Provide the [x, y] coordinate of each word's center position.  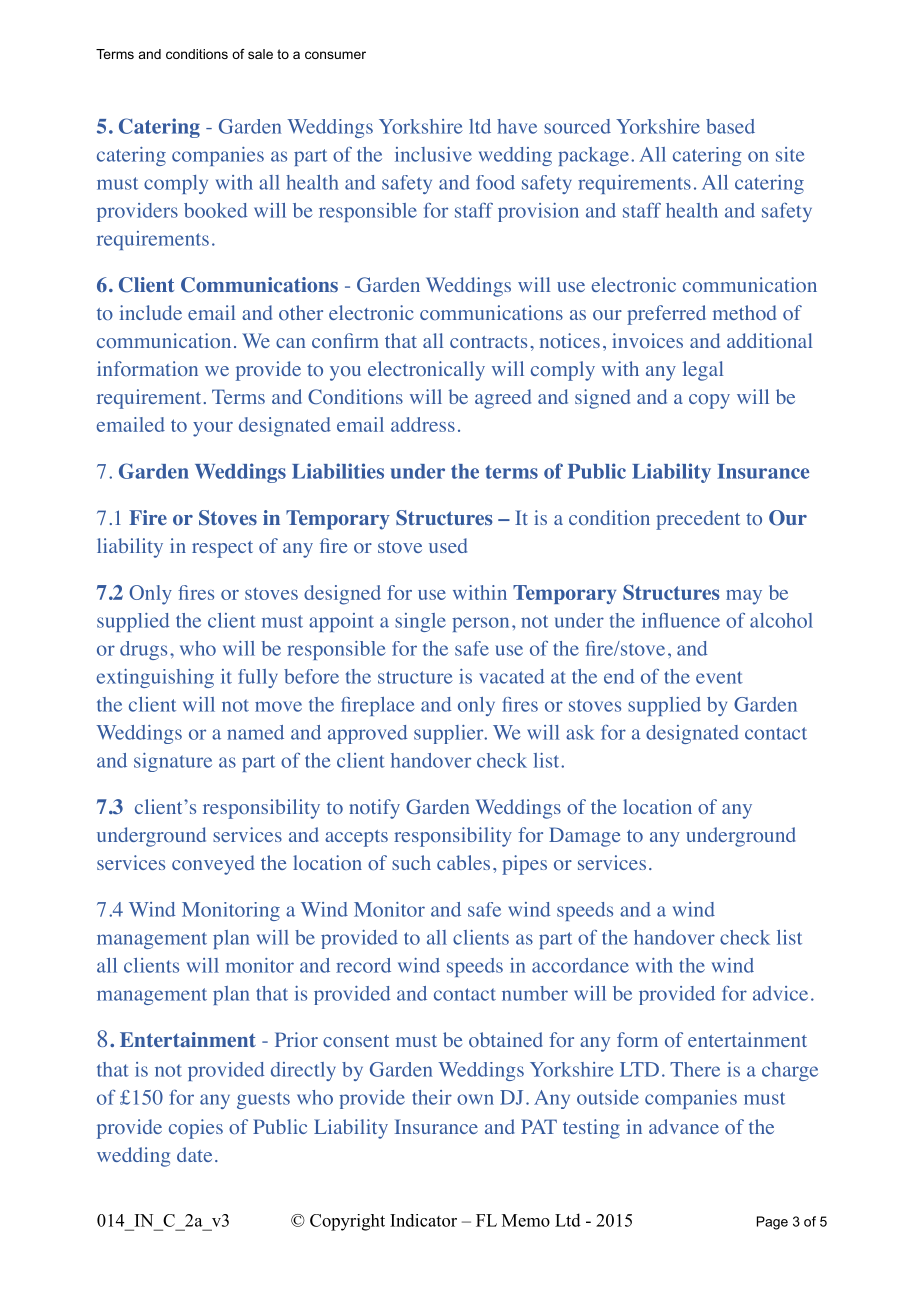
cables [463, 862]
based [730, 126]
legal [703, 371]
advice [780, 993]
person [480, 624]
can [290, 343]
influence [681, 620]
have [517, 126]
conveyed [213, 865]
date [194, 1154]
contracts [488, 342]
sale [260, 54]
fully [258, 678]
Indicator [423, 1220]
